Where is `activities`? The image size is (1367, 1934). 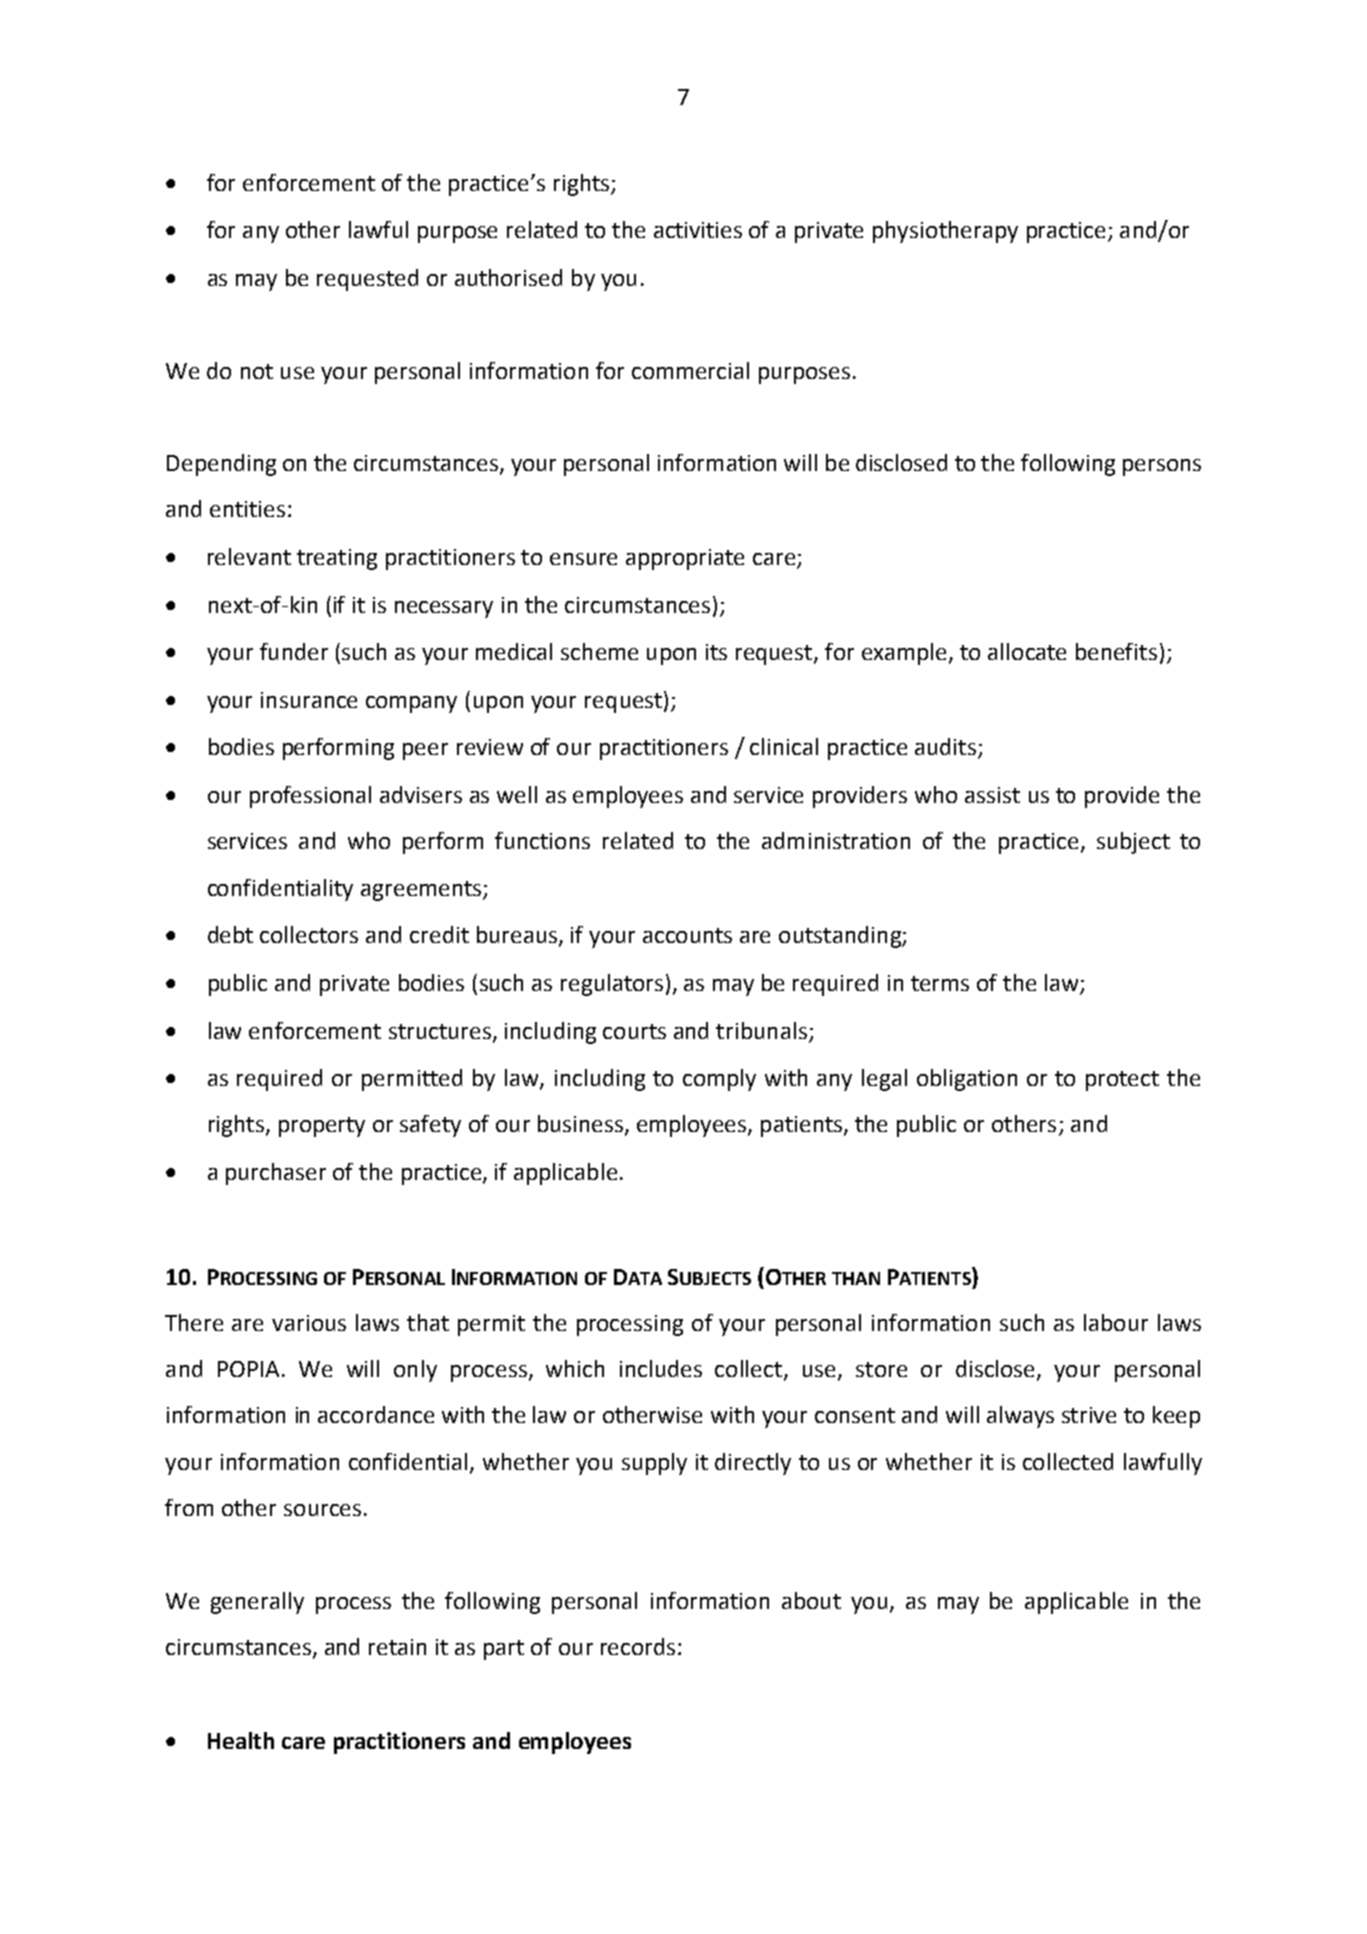 activities is located at coordinates (698, 230).
